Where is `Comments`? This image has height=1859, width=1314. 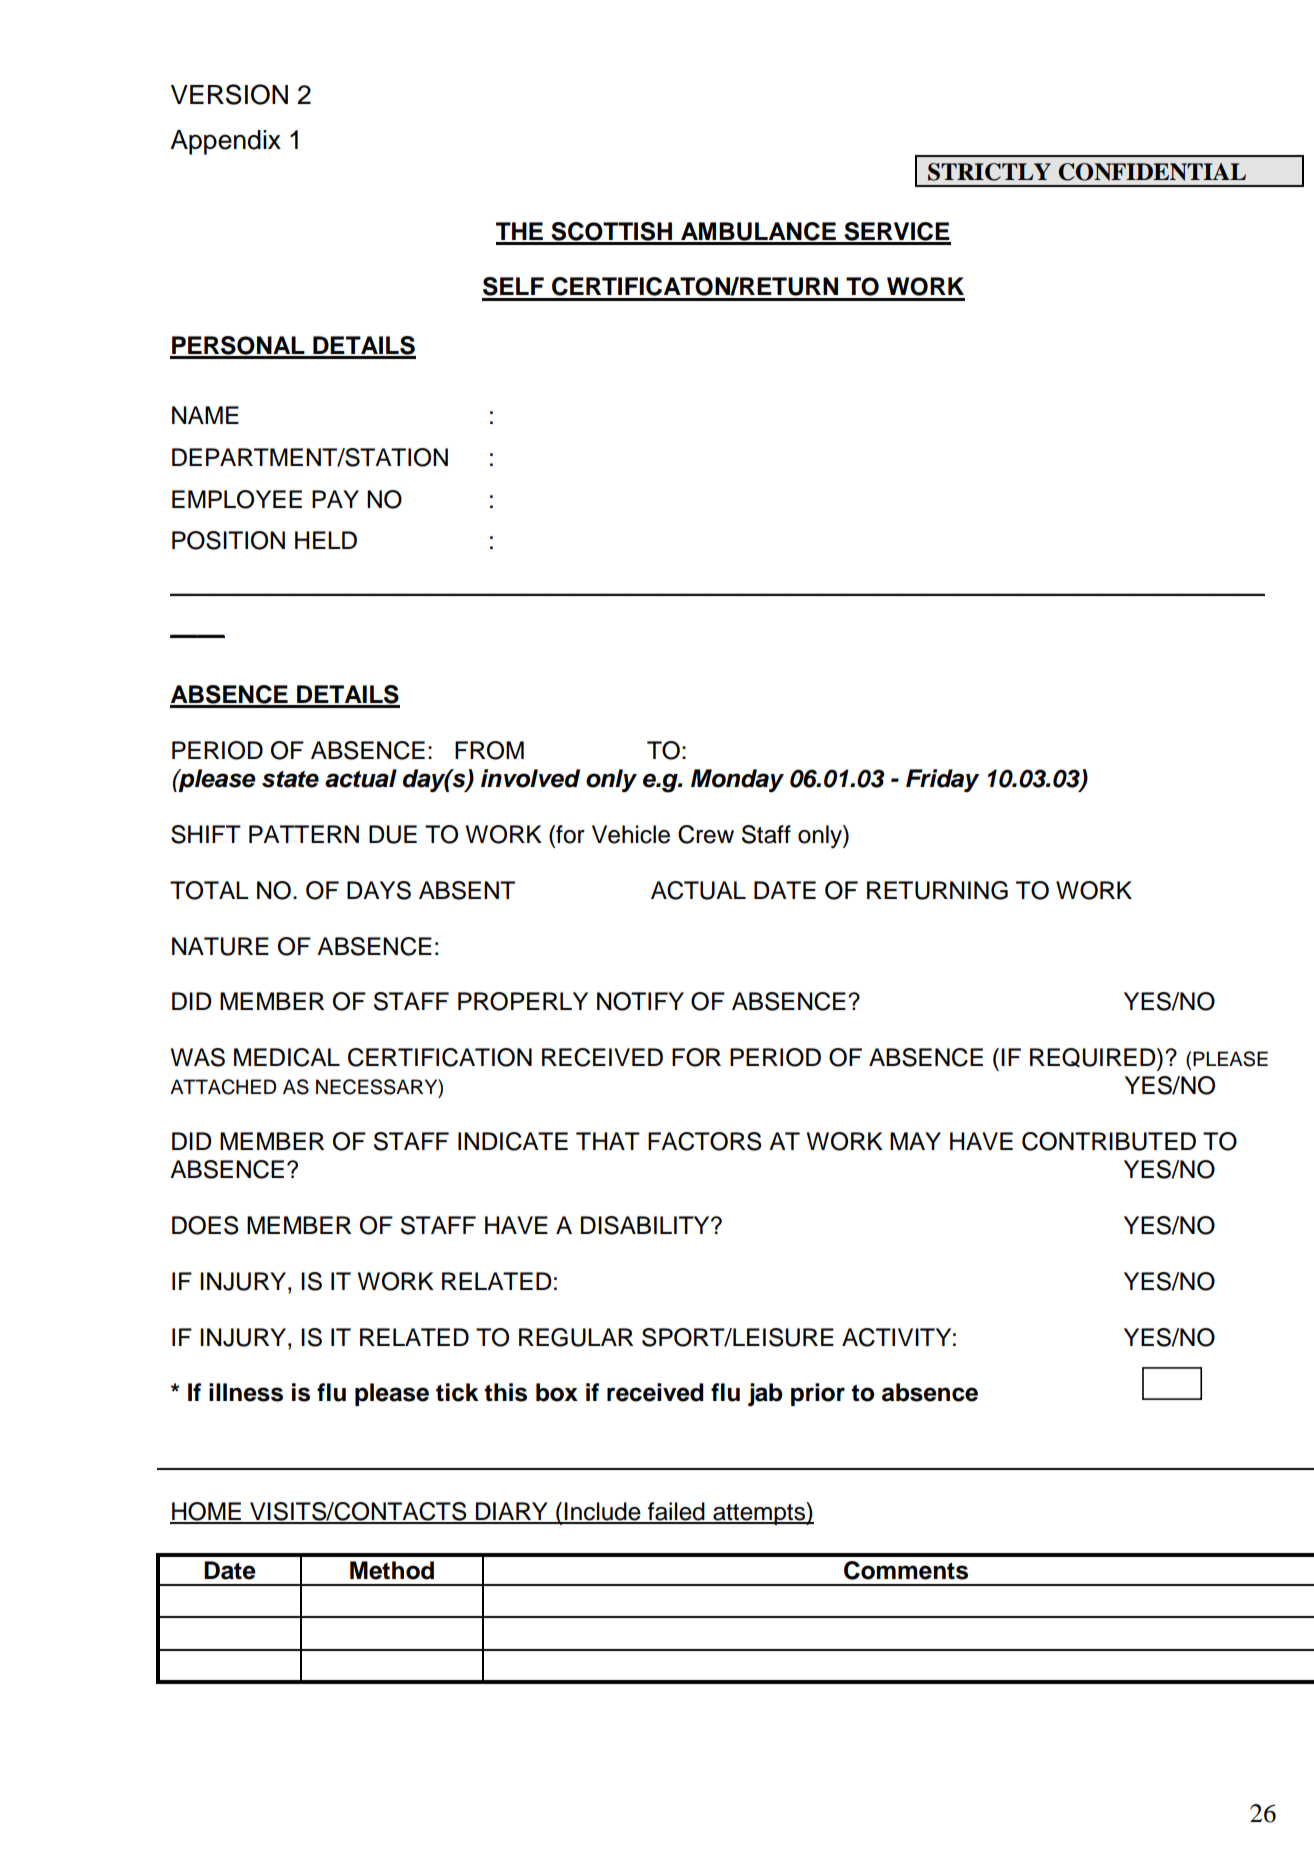 Comments is located at coordinates (906, 1570).
